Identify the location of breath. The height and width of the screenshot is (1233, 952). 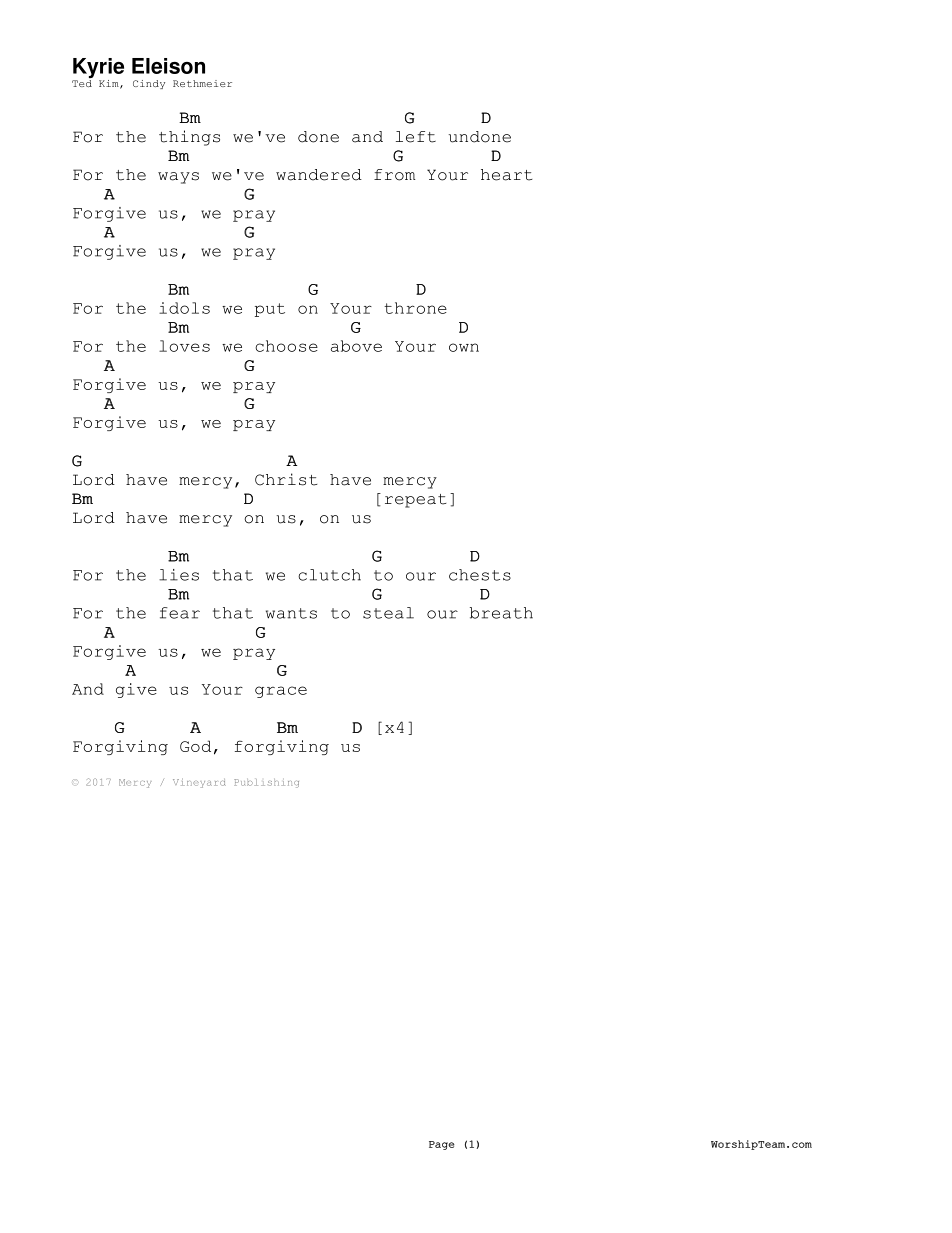
(501, 613).
